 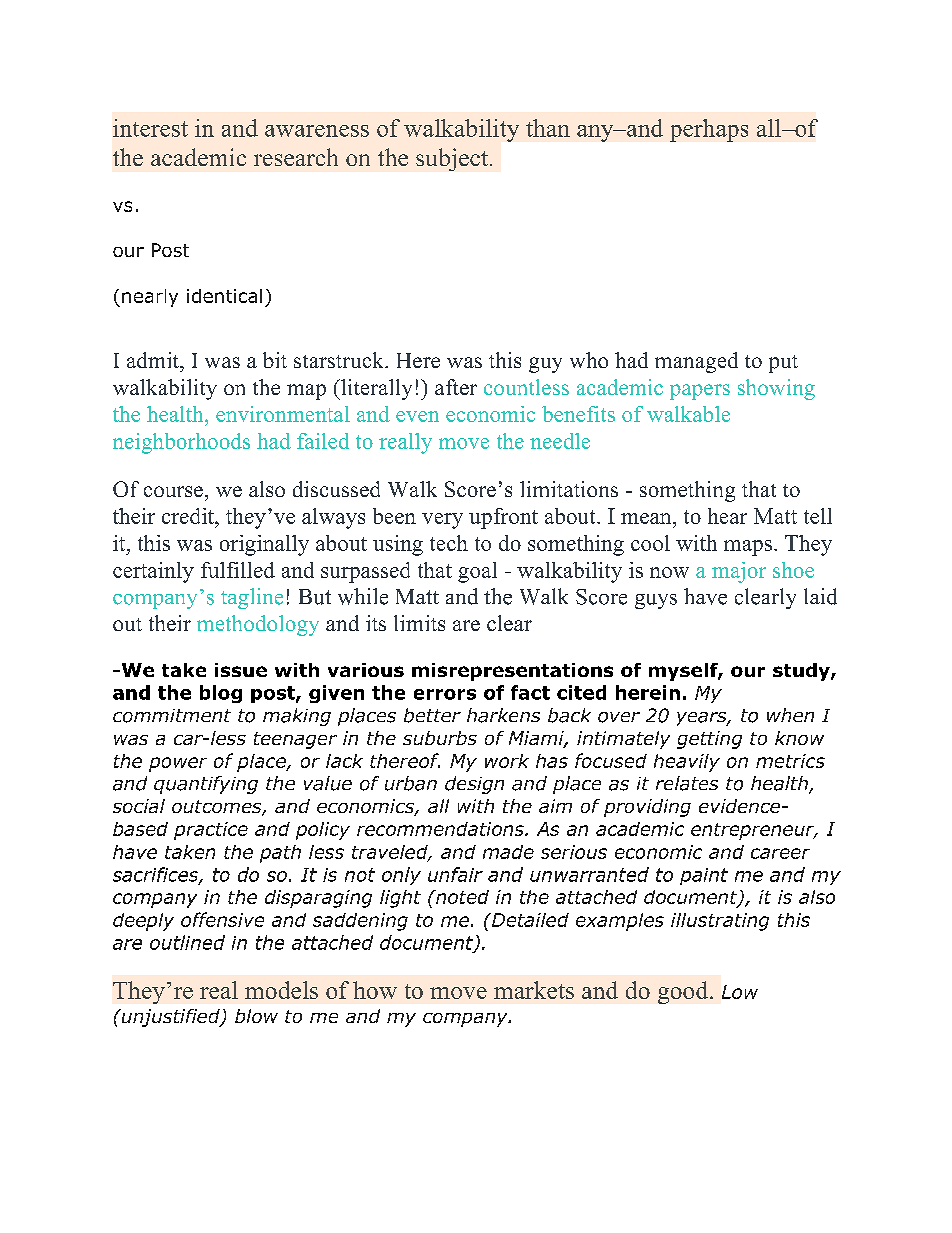 What do you see at coordinates (256, 1016) in the screenshot?
I see `blow` at bounding box center [256, 1016].
